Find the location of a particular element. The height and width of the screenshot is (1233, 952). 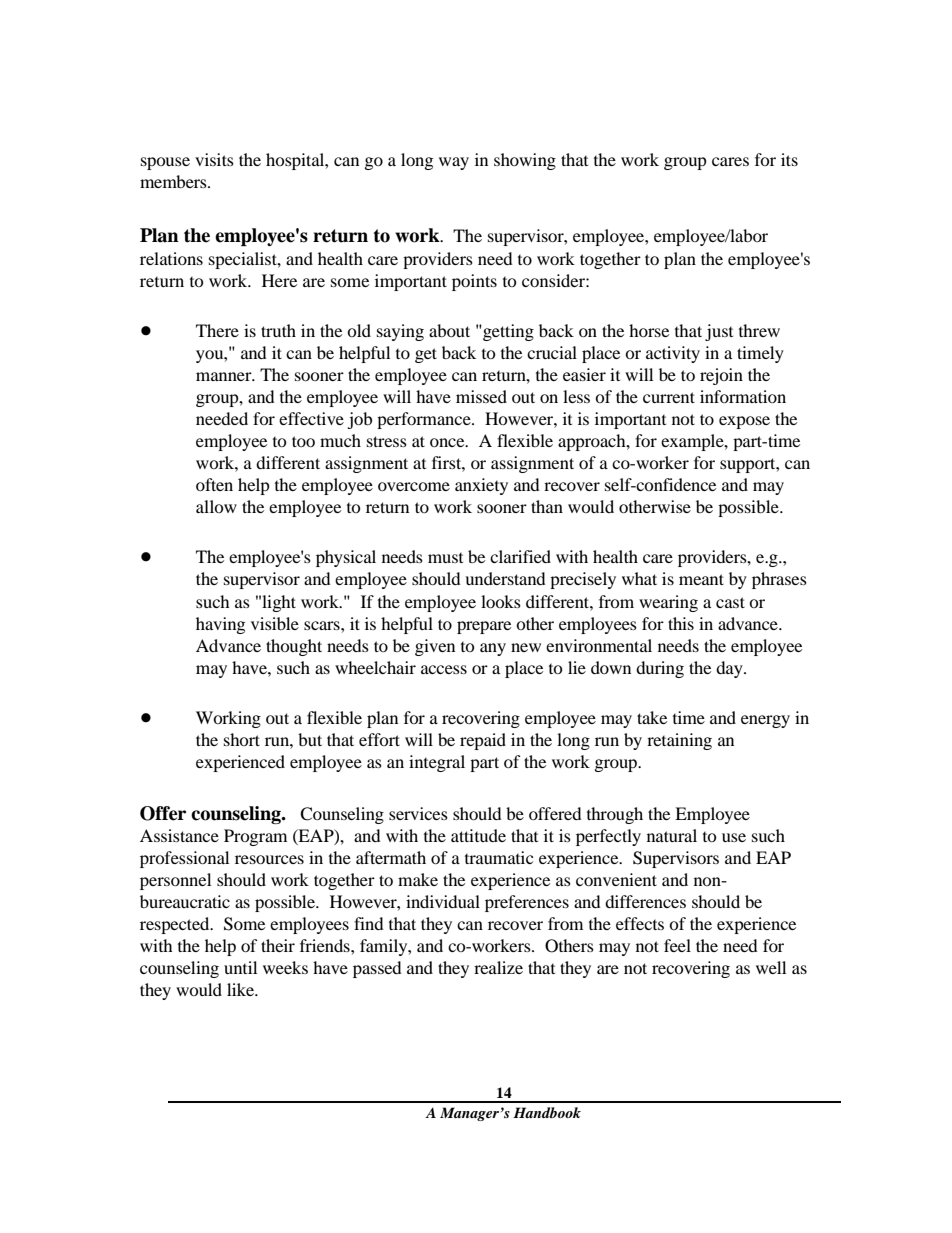

like is located at coordinates (242, 989).
